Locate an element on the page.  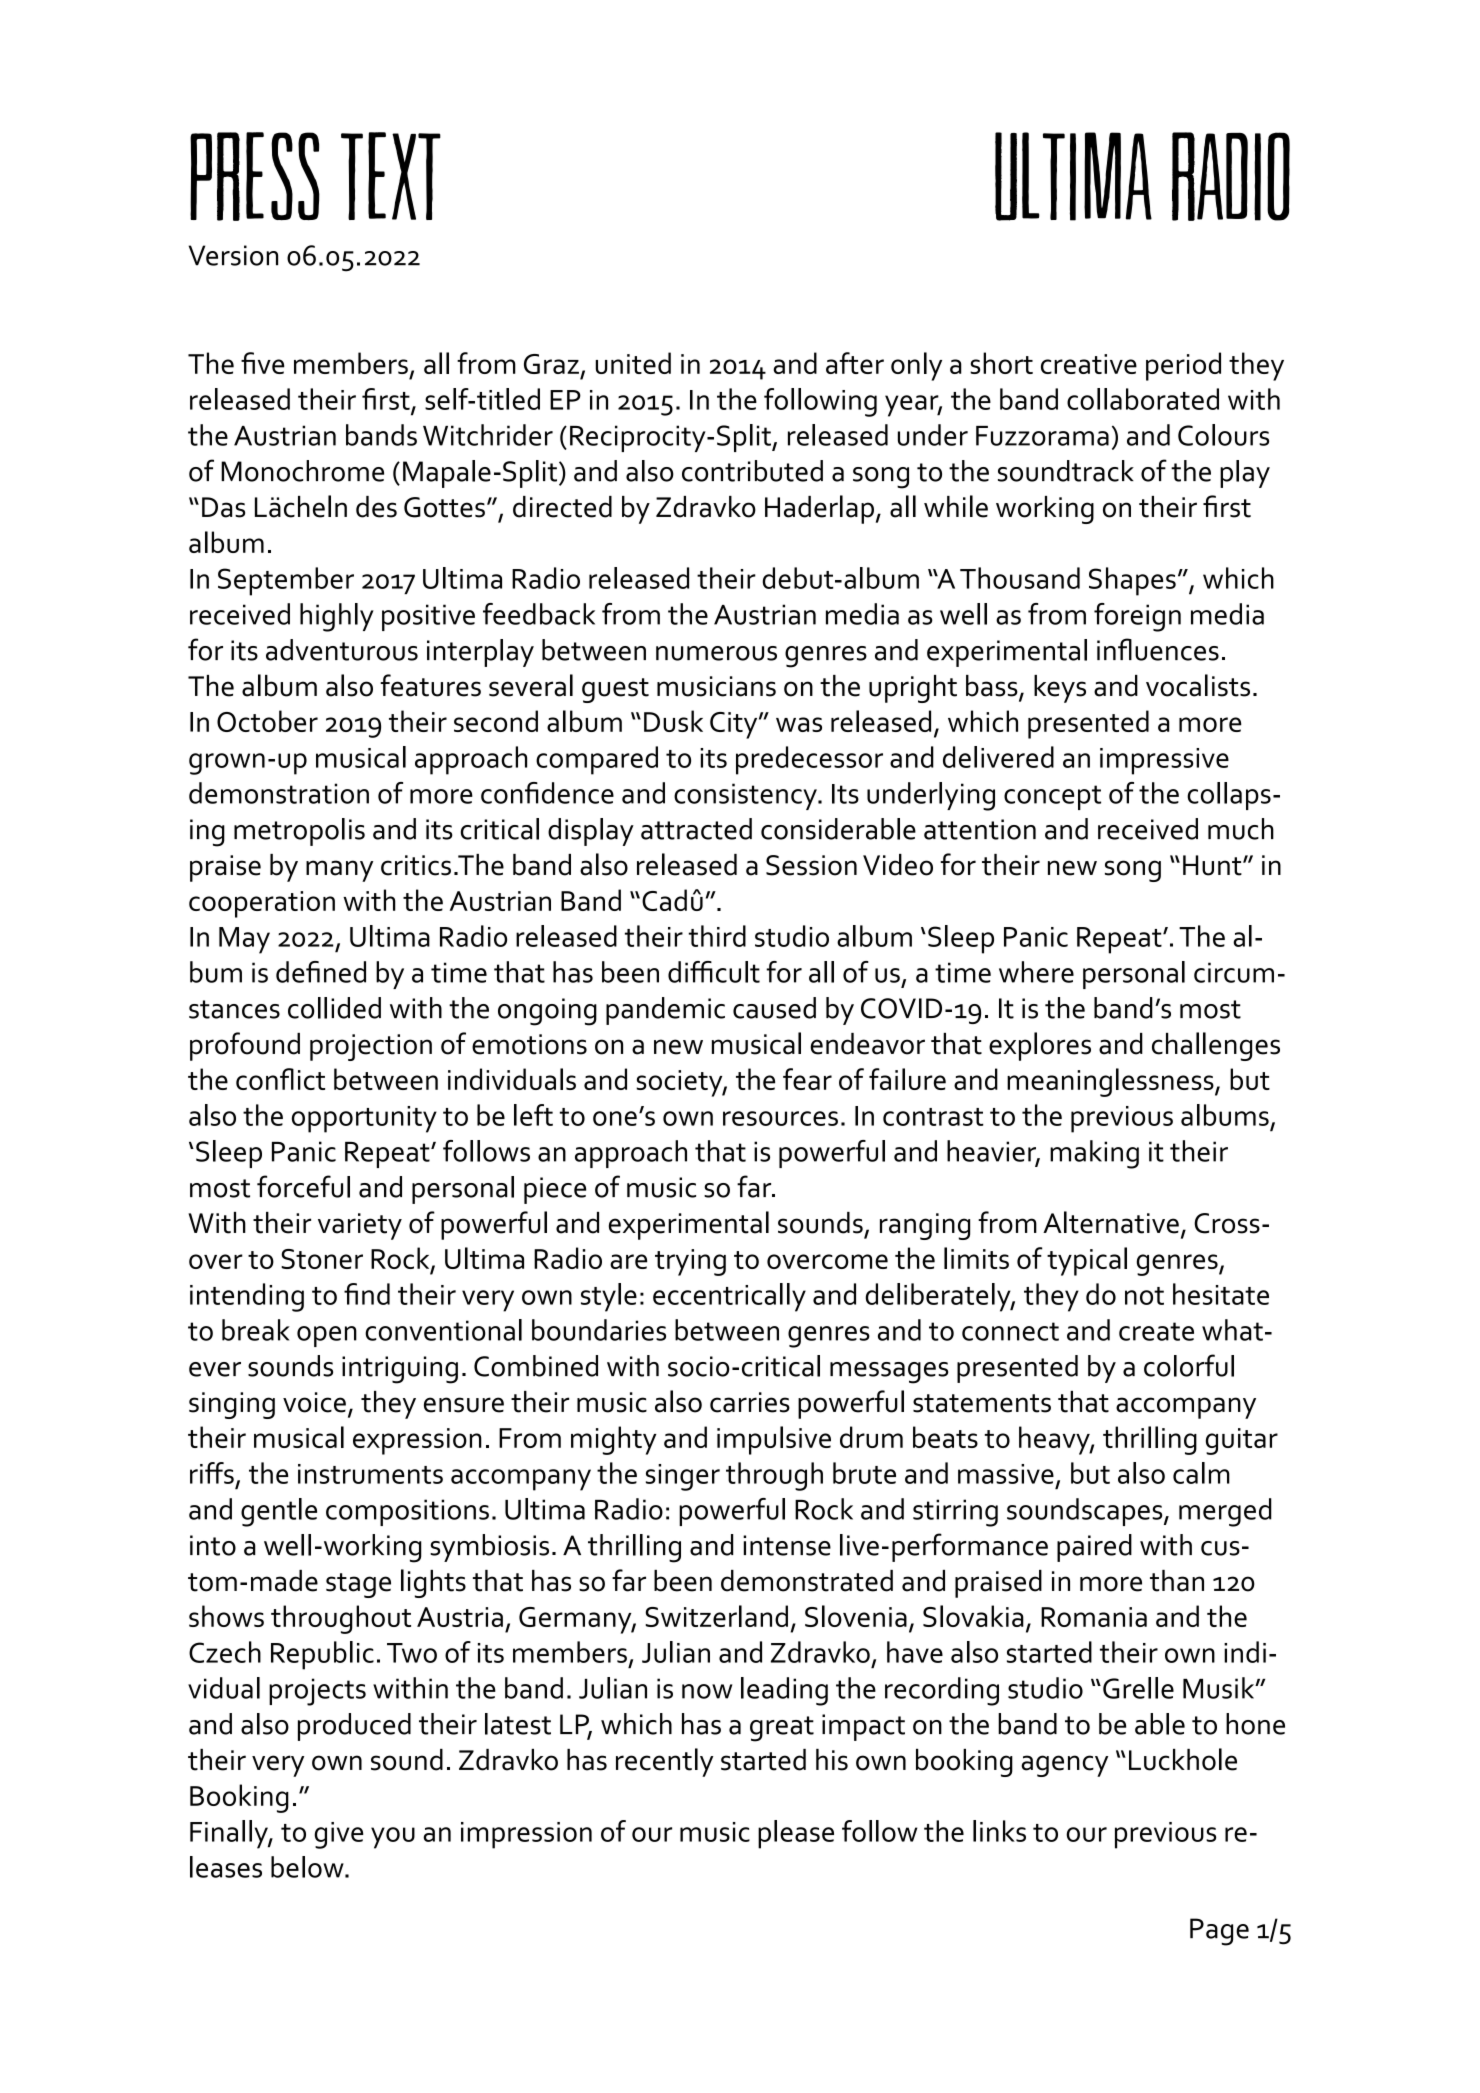
meaninglessness is located at coordinates (1111, 1082).
